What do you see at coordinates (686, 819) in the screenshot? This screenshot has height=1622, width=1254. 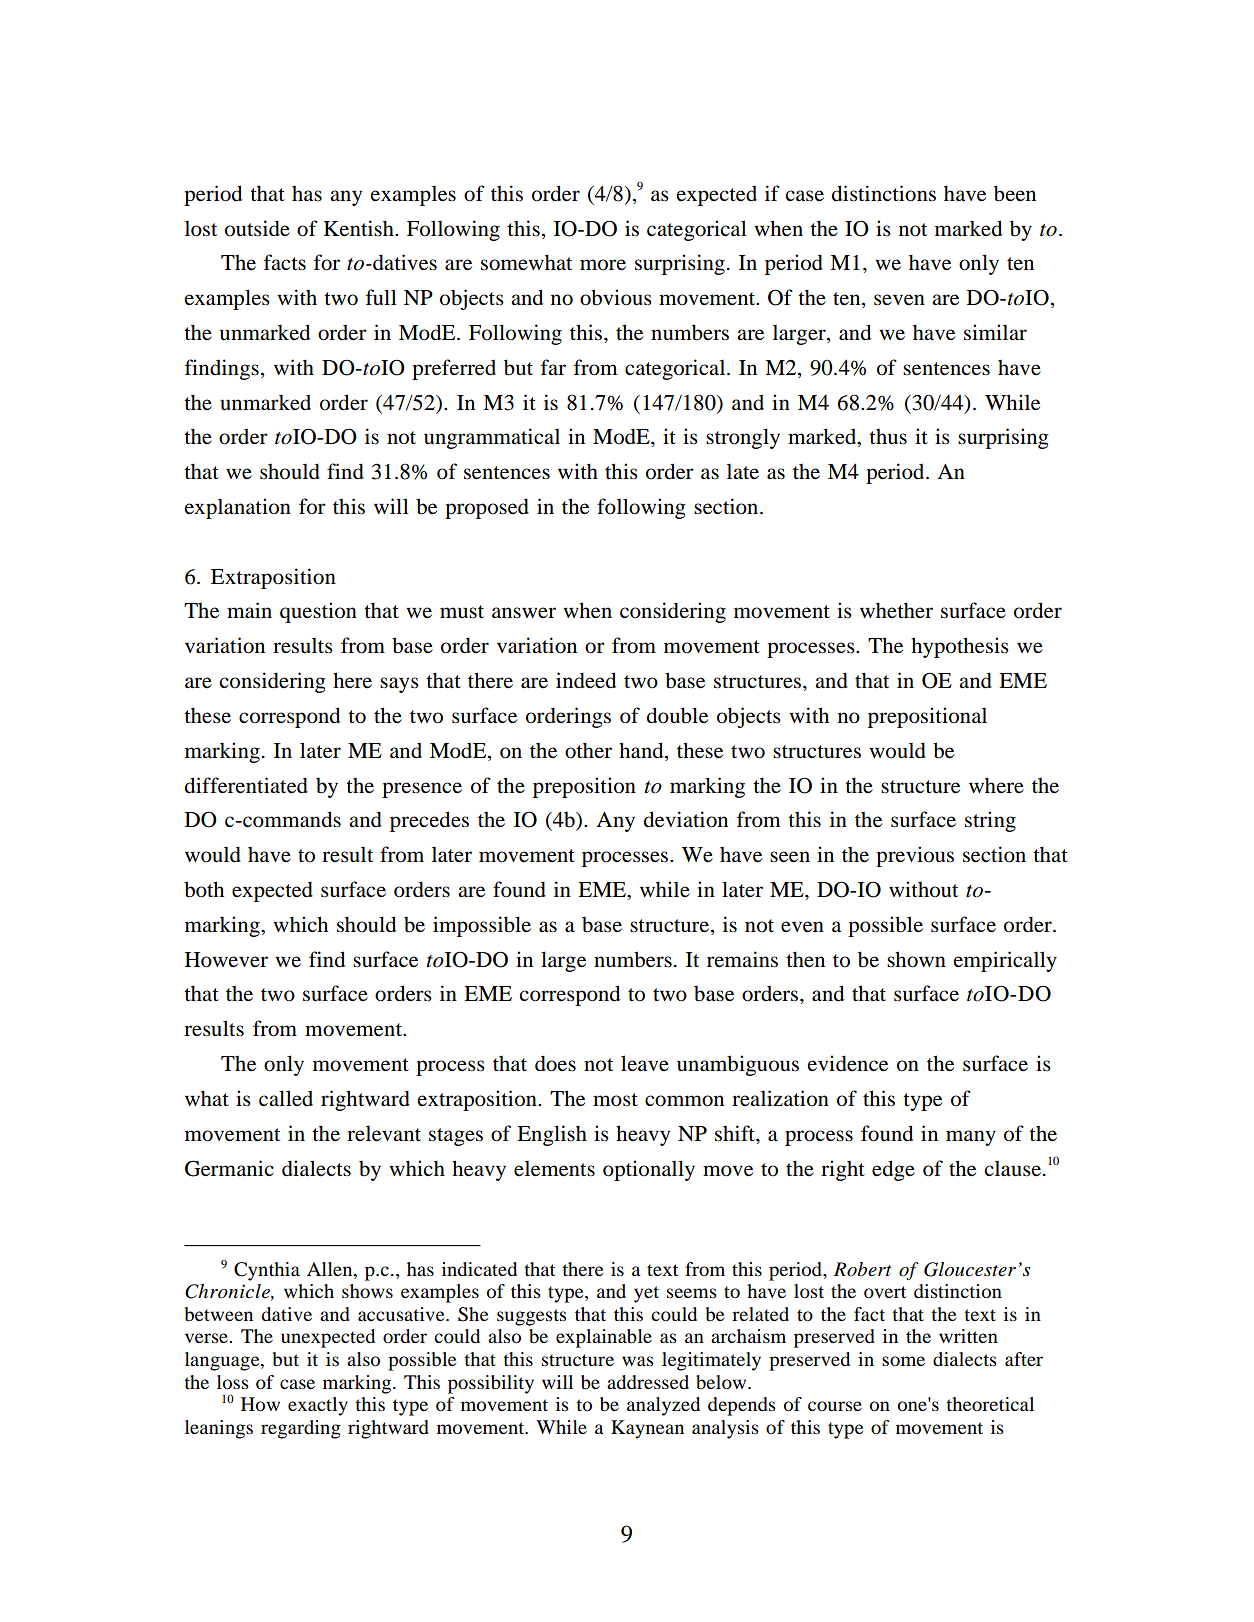 I see `deviation` at bounding box center [686, 819].
